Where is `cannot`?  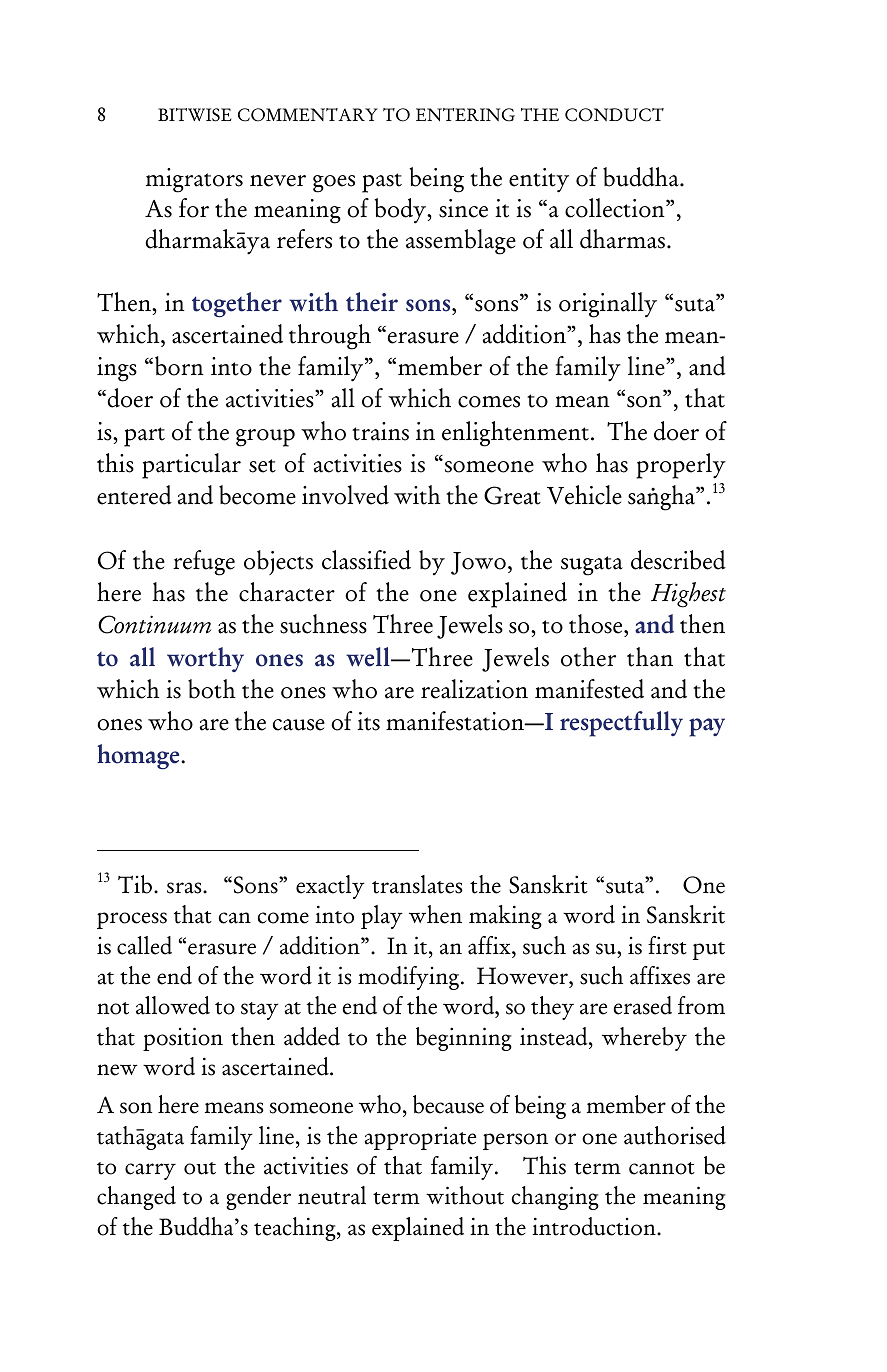
cannot is located at coordinates (662, 1168).
